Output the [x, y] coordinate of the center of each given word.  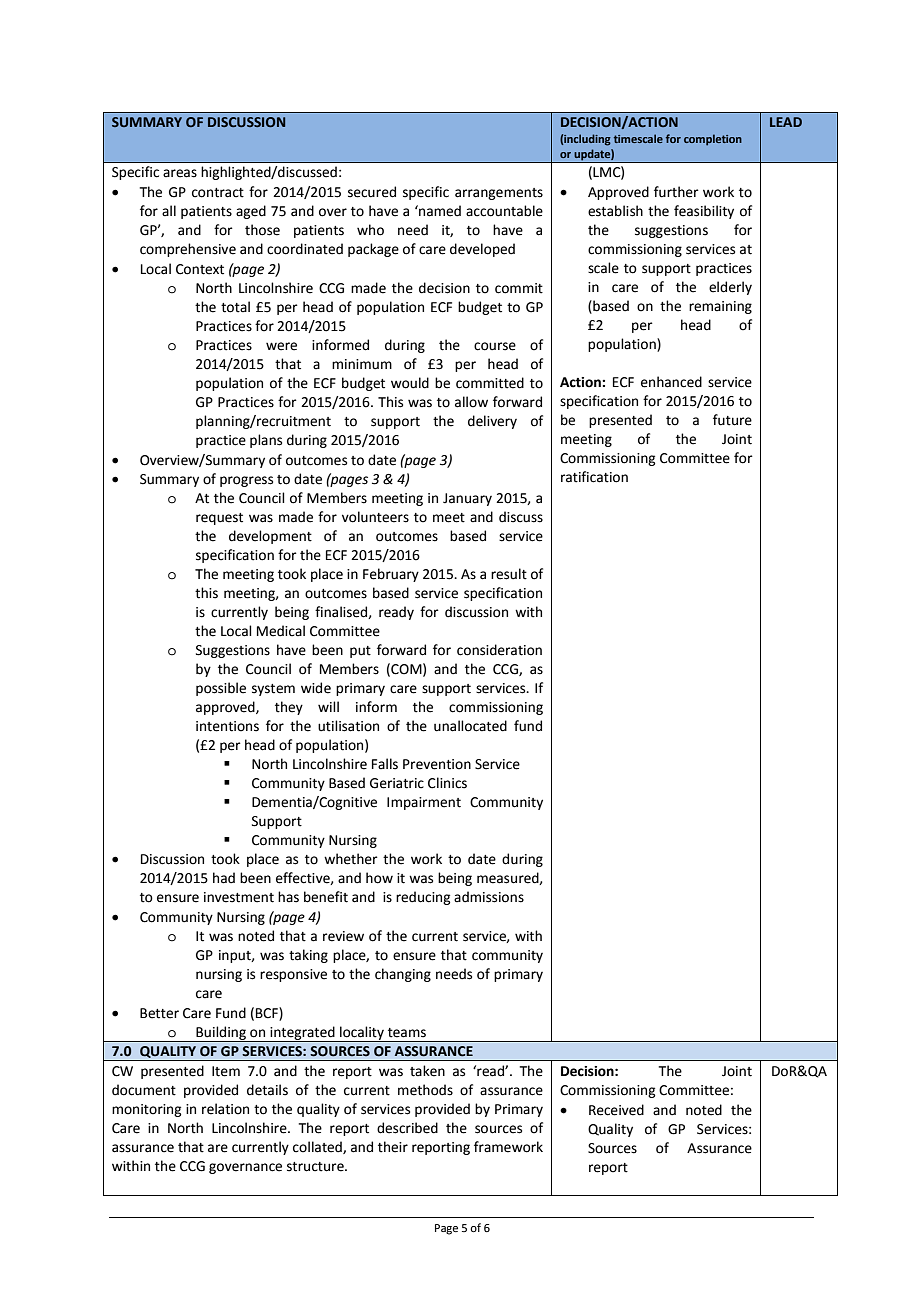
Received [616, 1110]
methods [425, 1090]
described [407, 1128]
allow [471, 402]
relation [225, 1109]
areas [180, 173]
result [509, 574]
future [732, 420]
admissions [489, 897]
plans [266, 441]
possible [221, 689]
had [224, 878]
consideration [499, 650]
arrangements [499, 194]
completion [713, 140]
